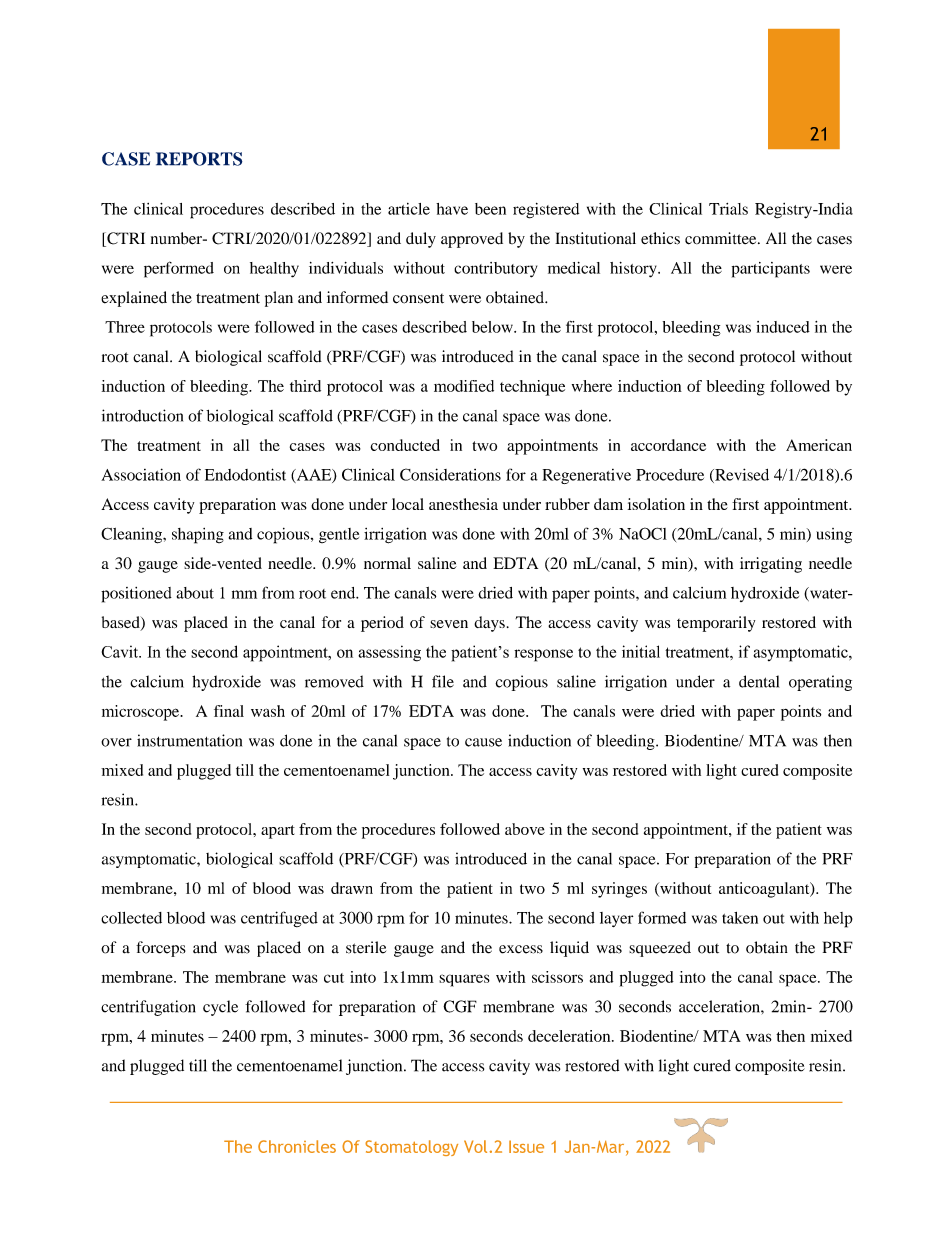 This image has width=952, height=1233. Describe the element at coordinates (728, 209) in the image. I see `Trials` at that location.
